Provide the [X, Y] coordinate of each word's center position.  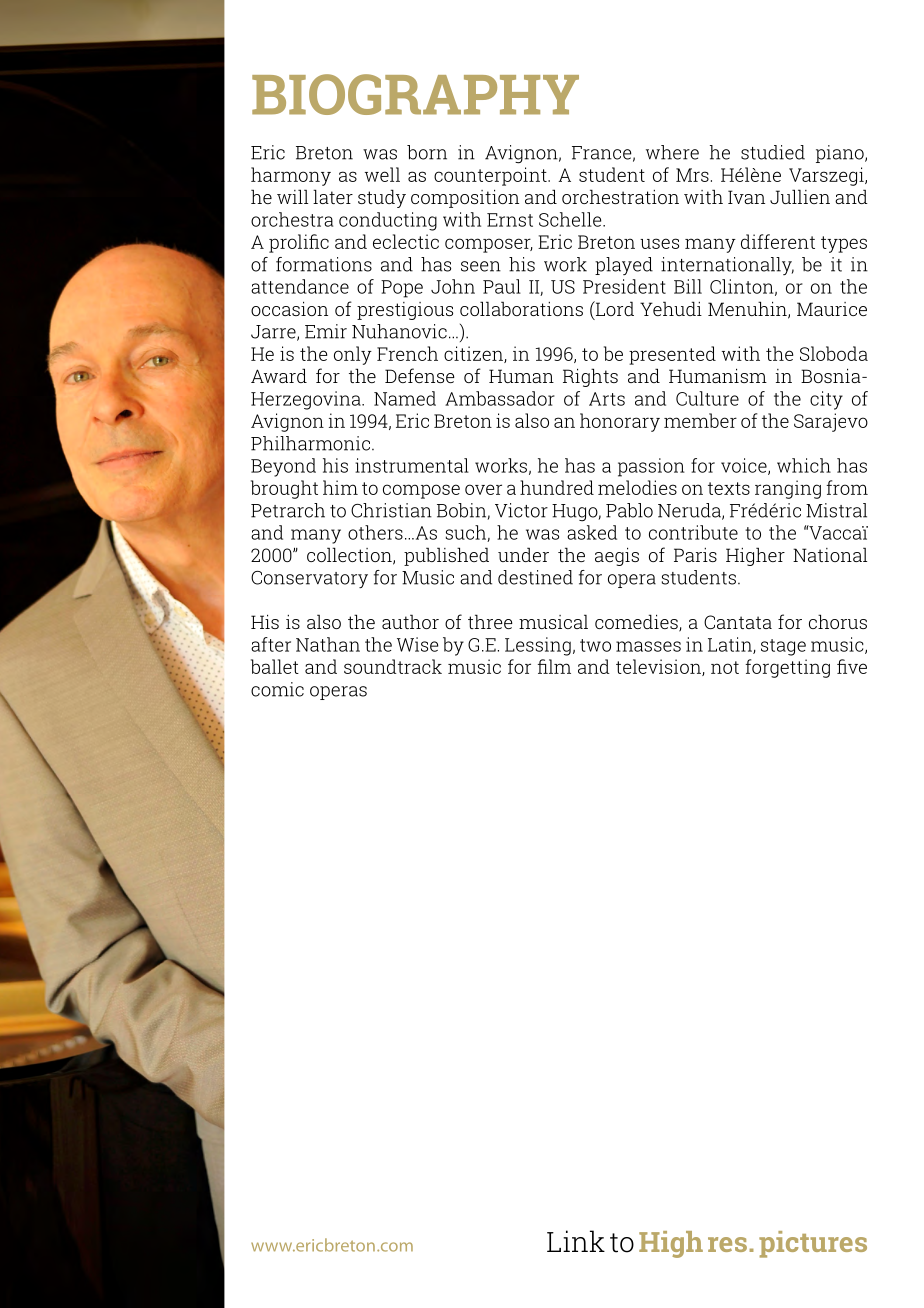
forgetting [787, 668]
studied [773, 152]
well [382, 174]
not [725, 667]
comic [277, 689]
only [353, 355]
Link [576, 1241]
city [826, 400]
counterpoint [491, 176]
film [554, 666]
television [659, 667]
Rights [590, 377]
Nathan [328, 644]
